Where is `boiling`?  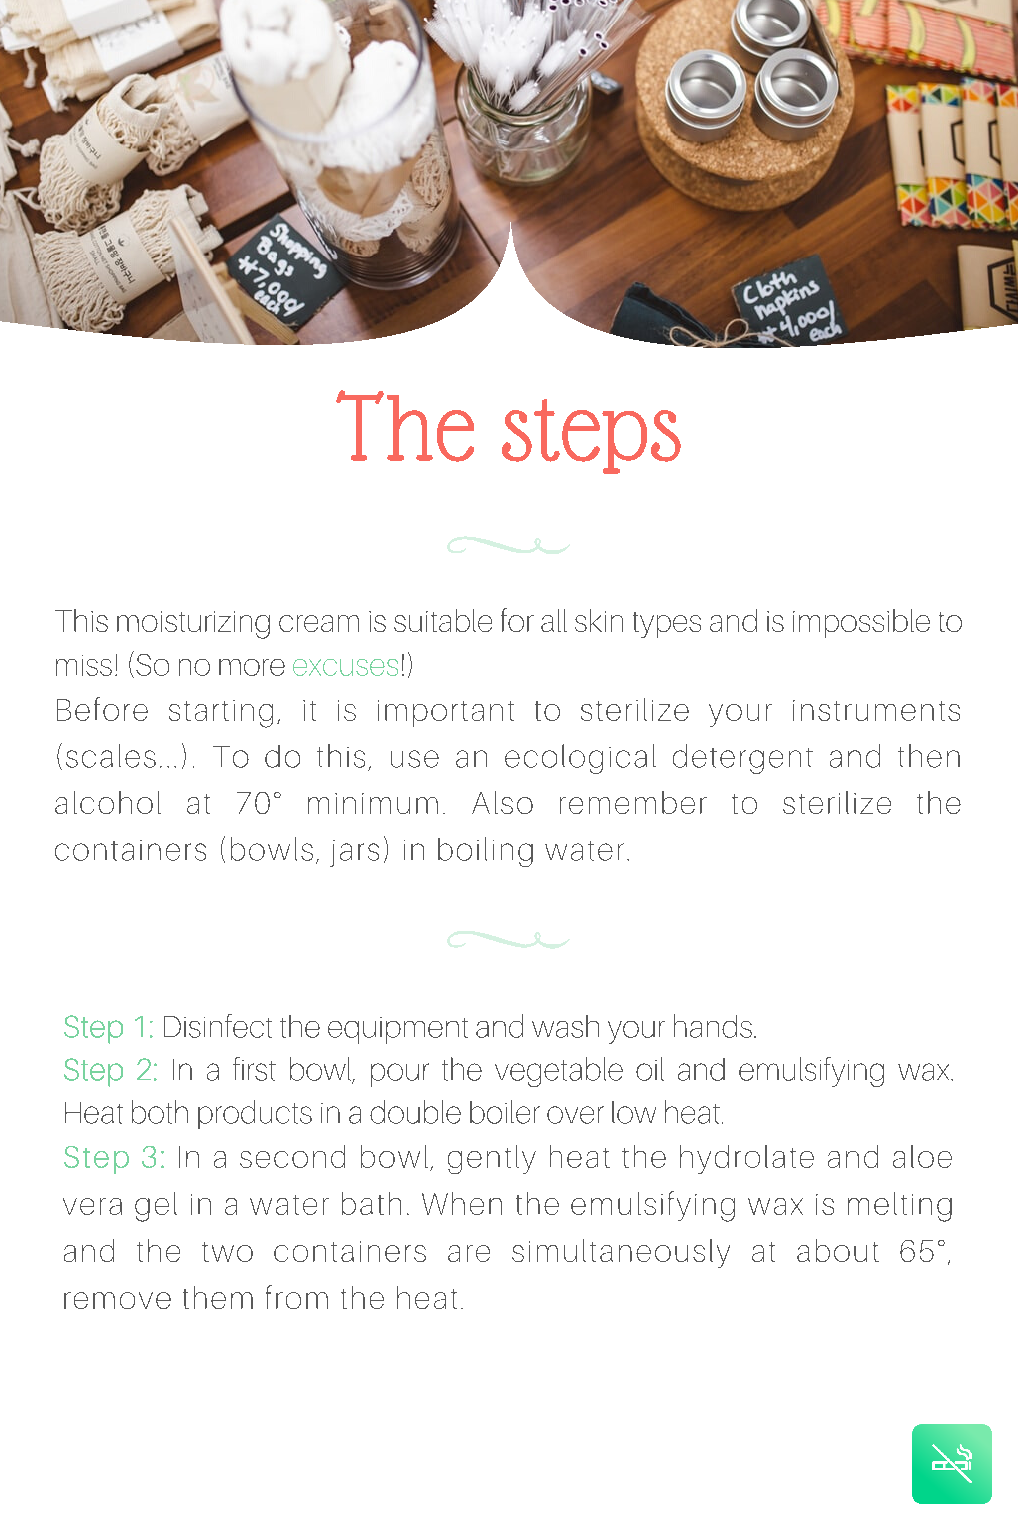 boiling is located at coordinates (485, 852).
